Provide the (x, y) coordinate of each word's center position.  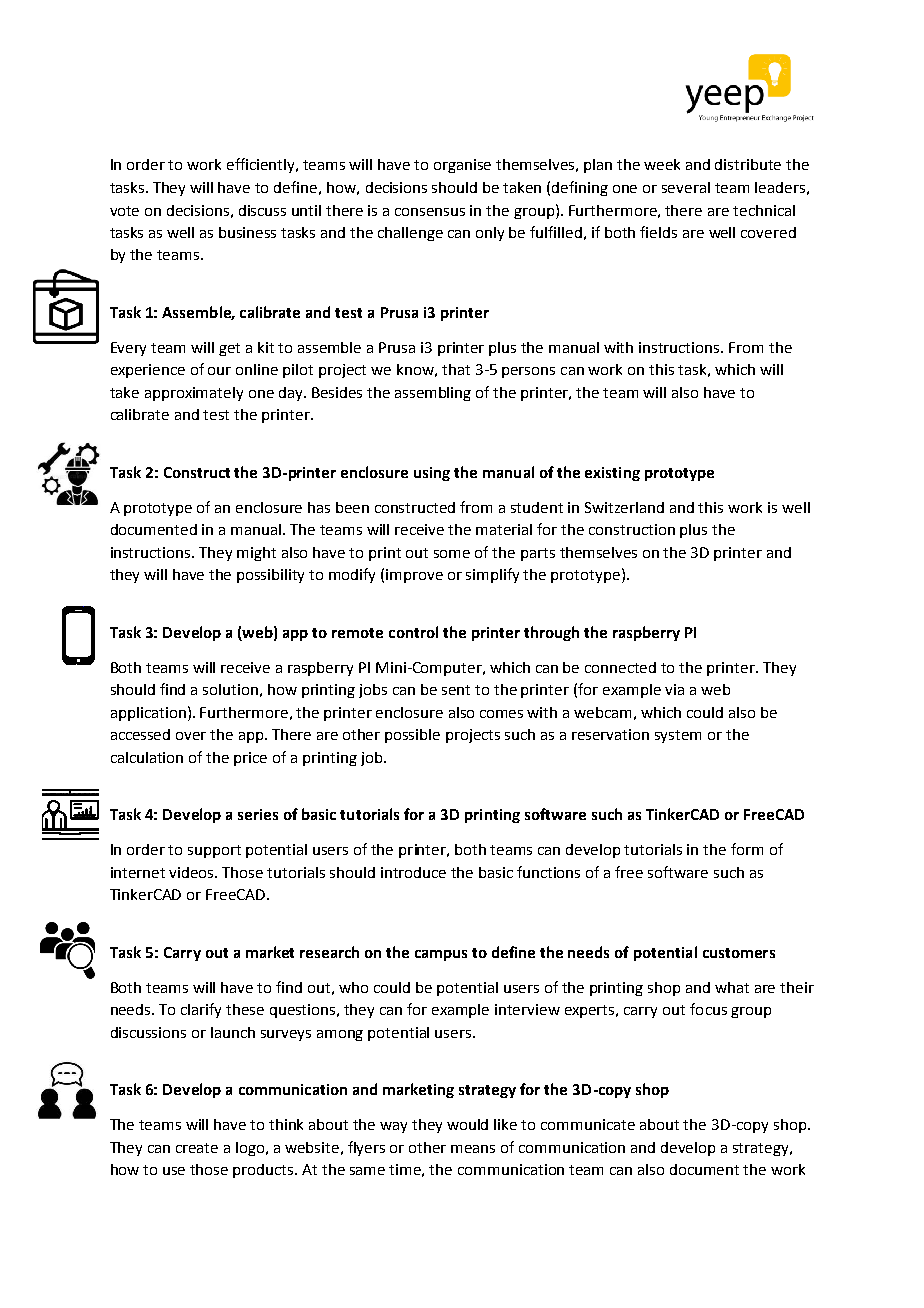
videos (193, 872)
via (674, 689)
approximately (194, 394)
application (148, 714)
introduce (413, 872)
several (686, 187)
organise (462, 166)
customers (739, 953)
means (473, 1149)
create (197, 1148)
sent (456, 690)
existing (612, 474)
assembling (433, 394)
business (247, 232)
